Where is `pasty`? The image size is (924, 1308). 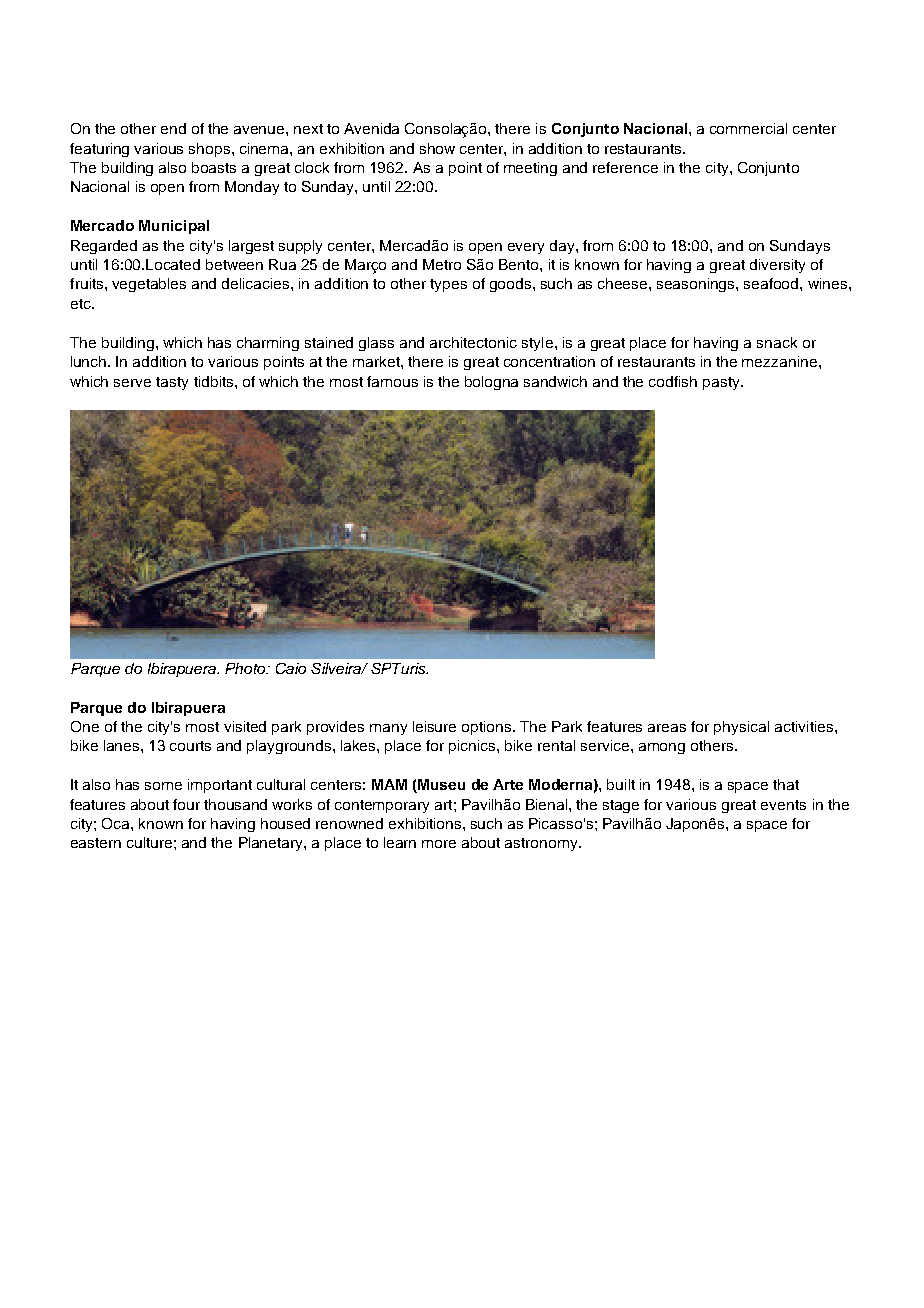
pasty is located at coordinates (722, 383).
